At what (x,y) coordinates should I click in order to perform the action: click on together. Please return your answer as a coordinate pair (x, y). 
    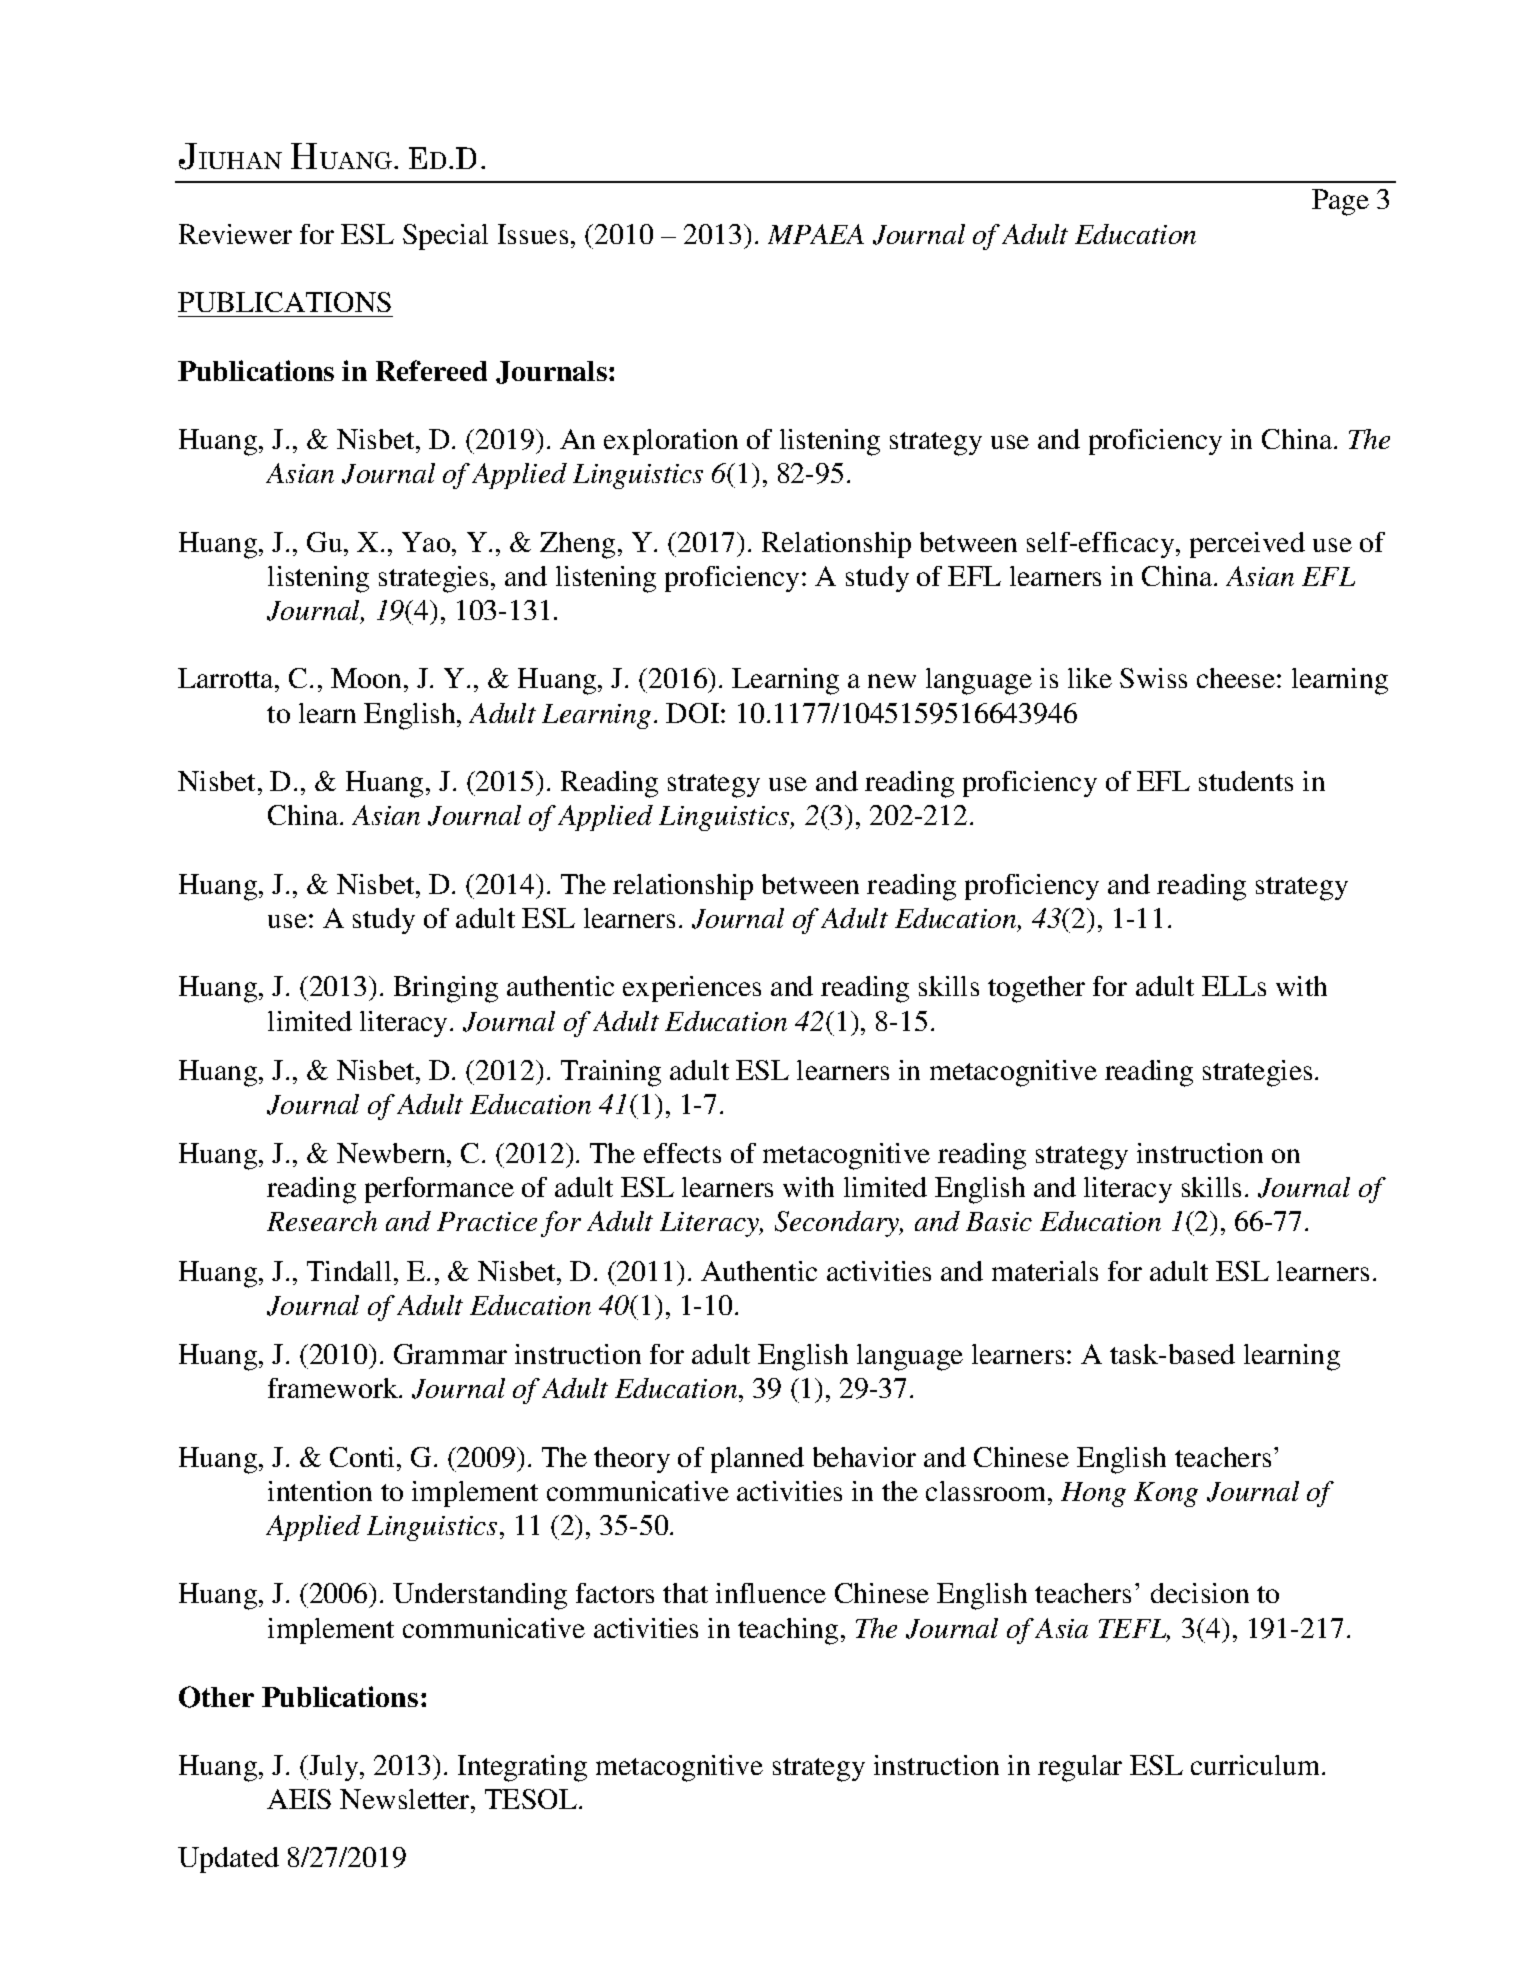
    Looking at the image, I should click on (1036, 989).
